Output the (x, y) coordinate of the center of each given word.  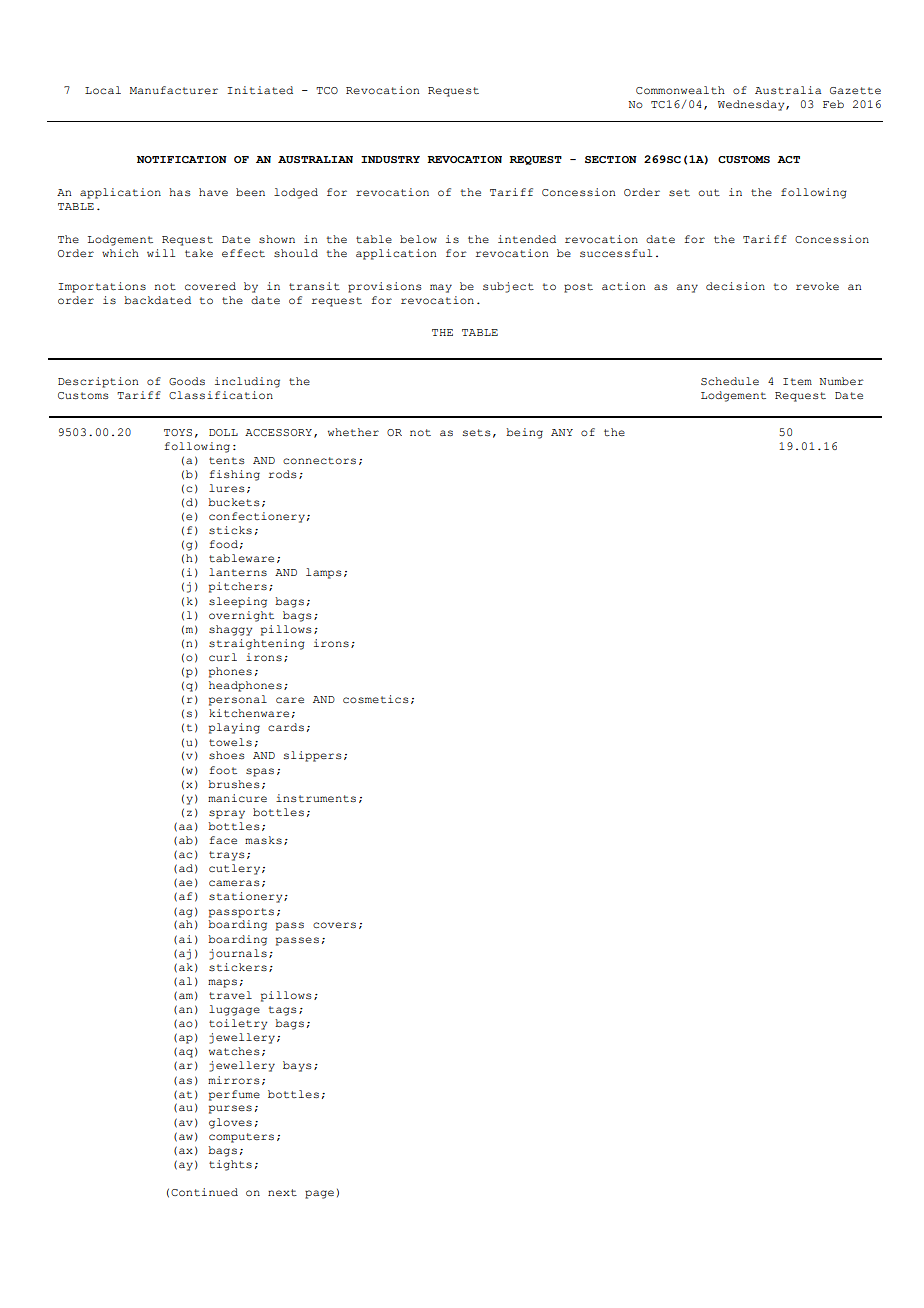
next (282, 1192)
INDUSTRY (390, 159)
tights (230, 1165)
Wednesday (752, 105)
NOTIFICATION (182, 159)
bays (297, 1066)
